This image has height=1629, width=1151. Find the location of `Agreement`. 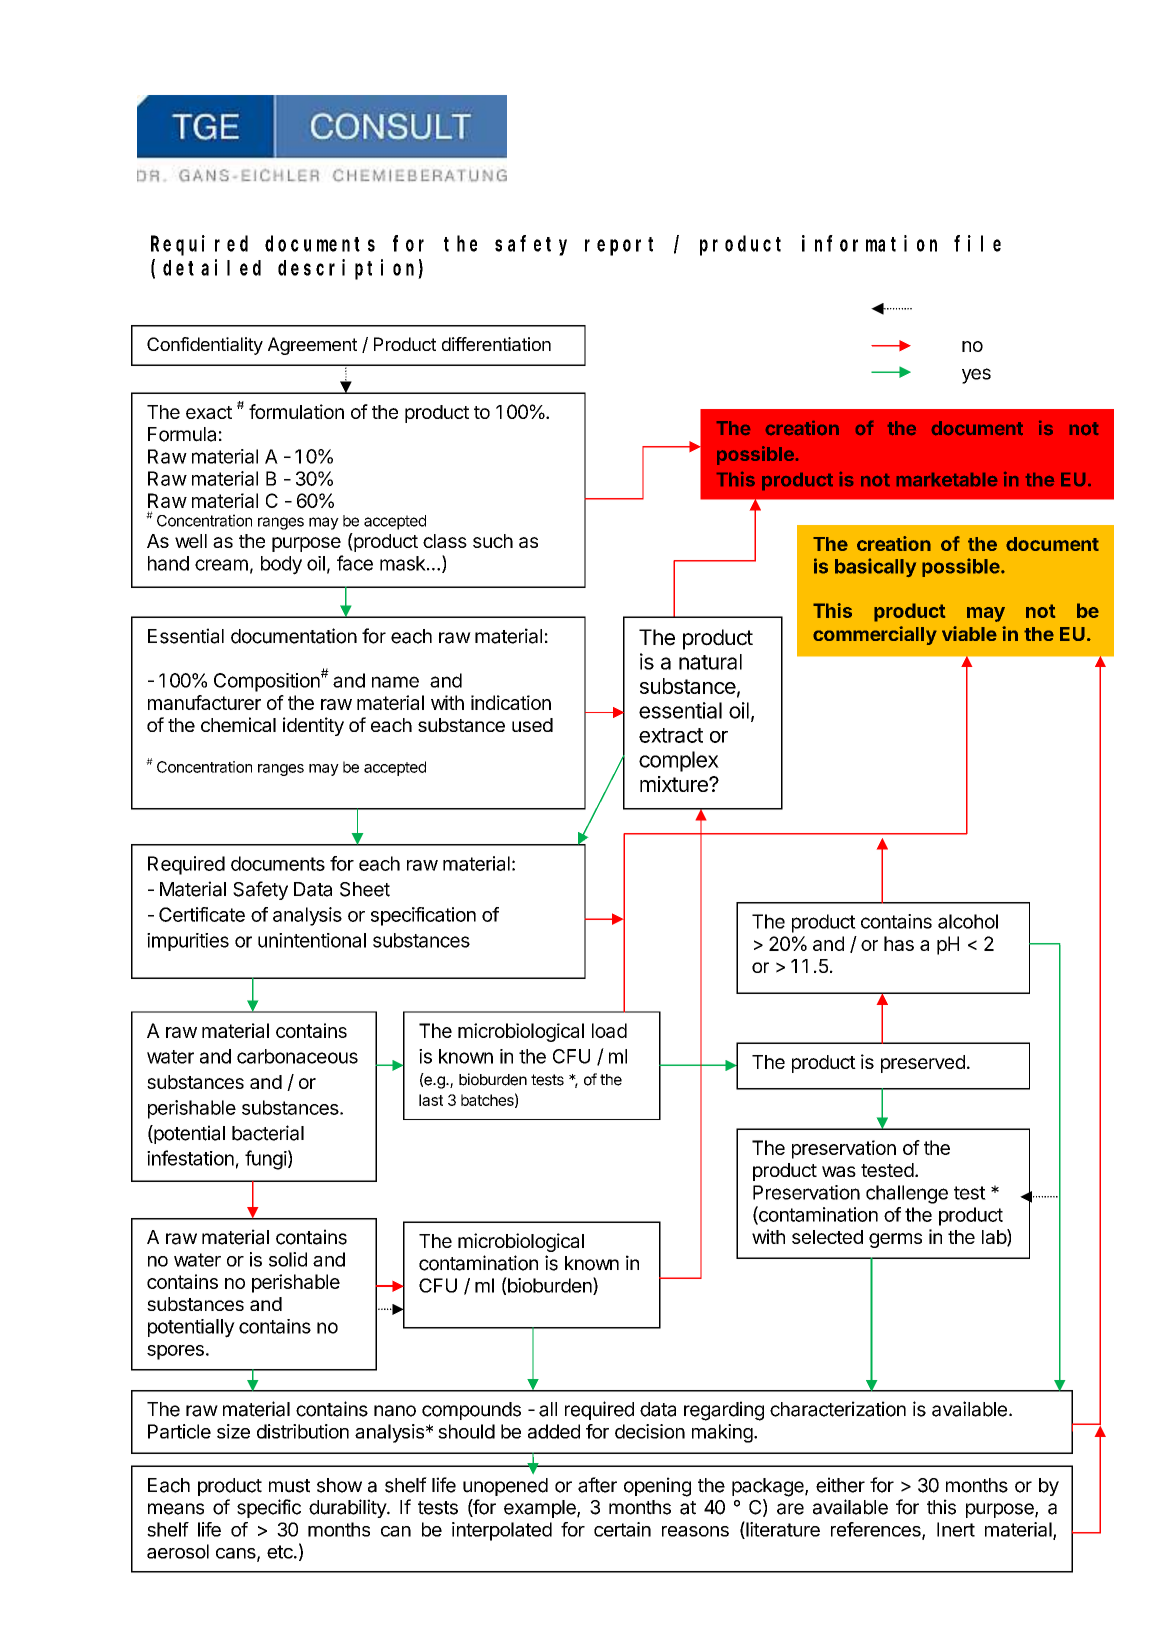

Agreement is located at coordinates (312, 346).
